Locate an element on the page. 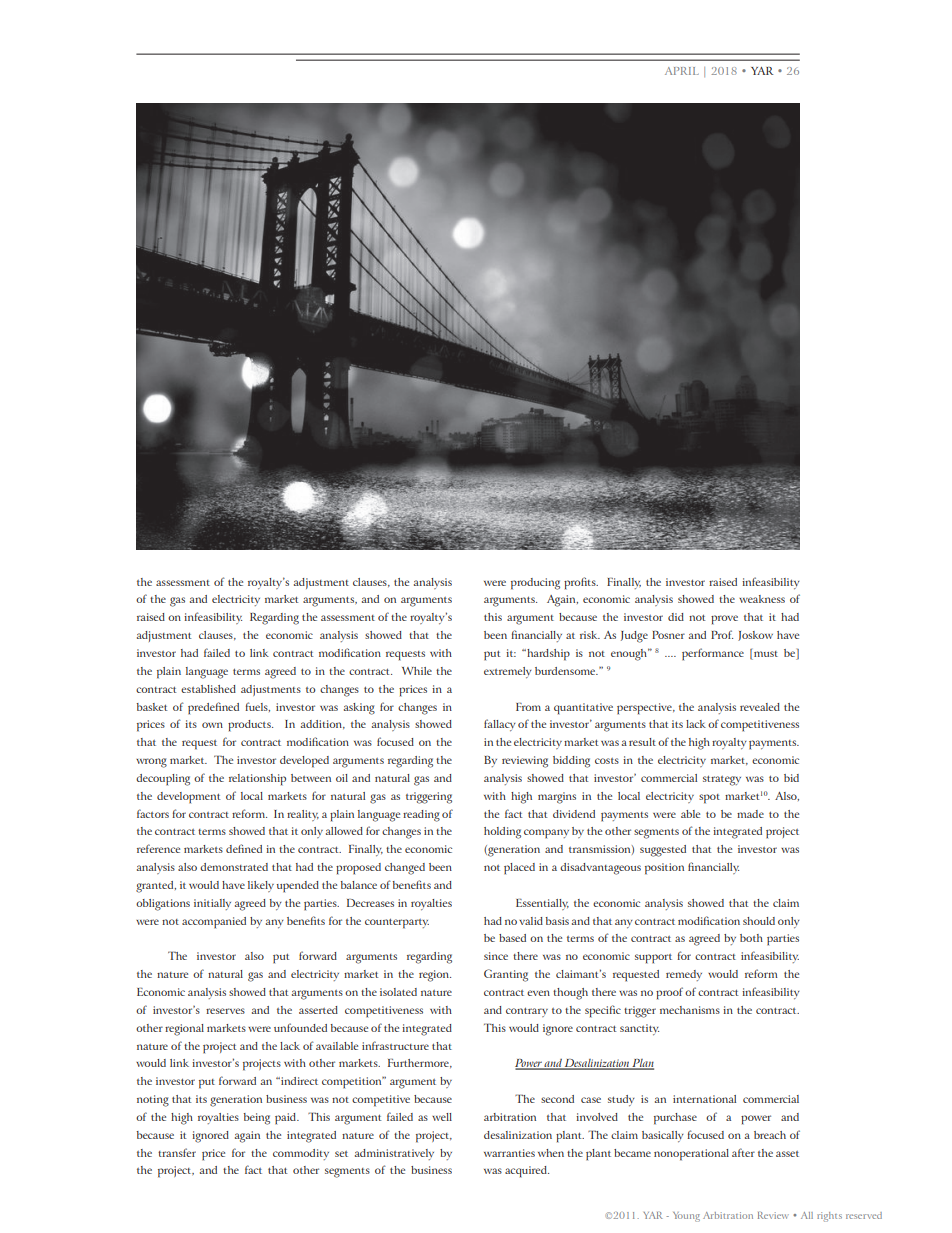 Image resolution: width=952 pixels, height=1233 pixels. transfer is located at coordinates (177, 1152).
